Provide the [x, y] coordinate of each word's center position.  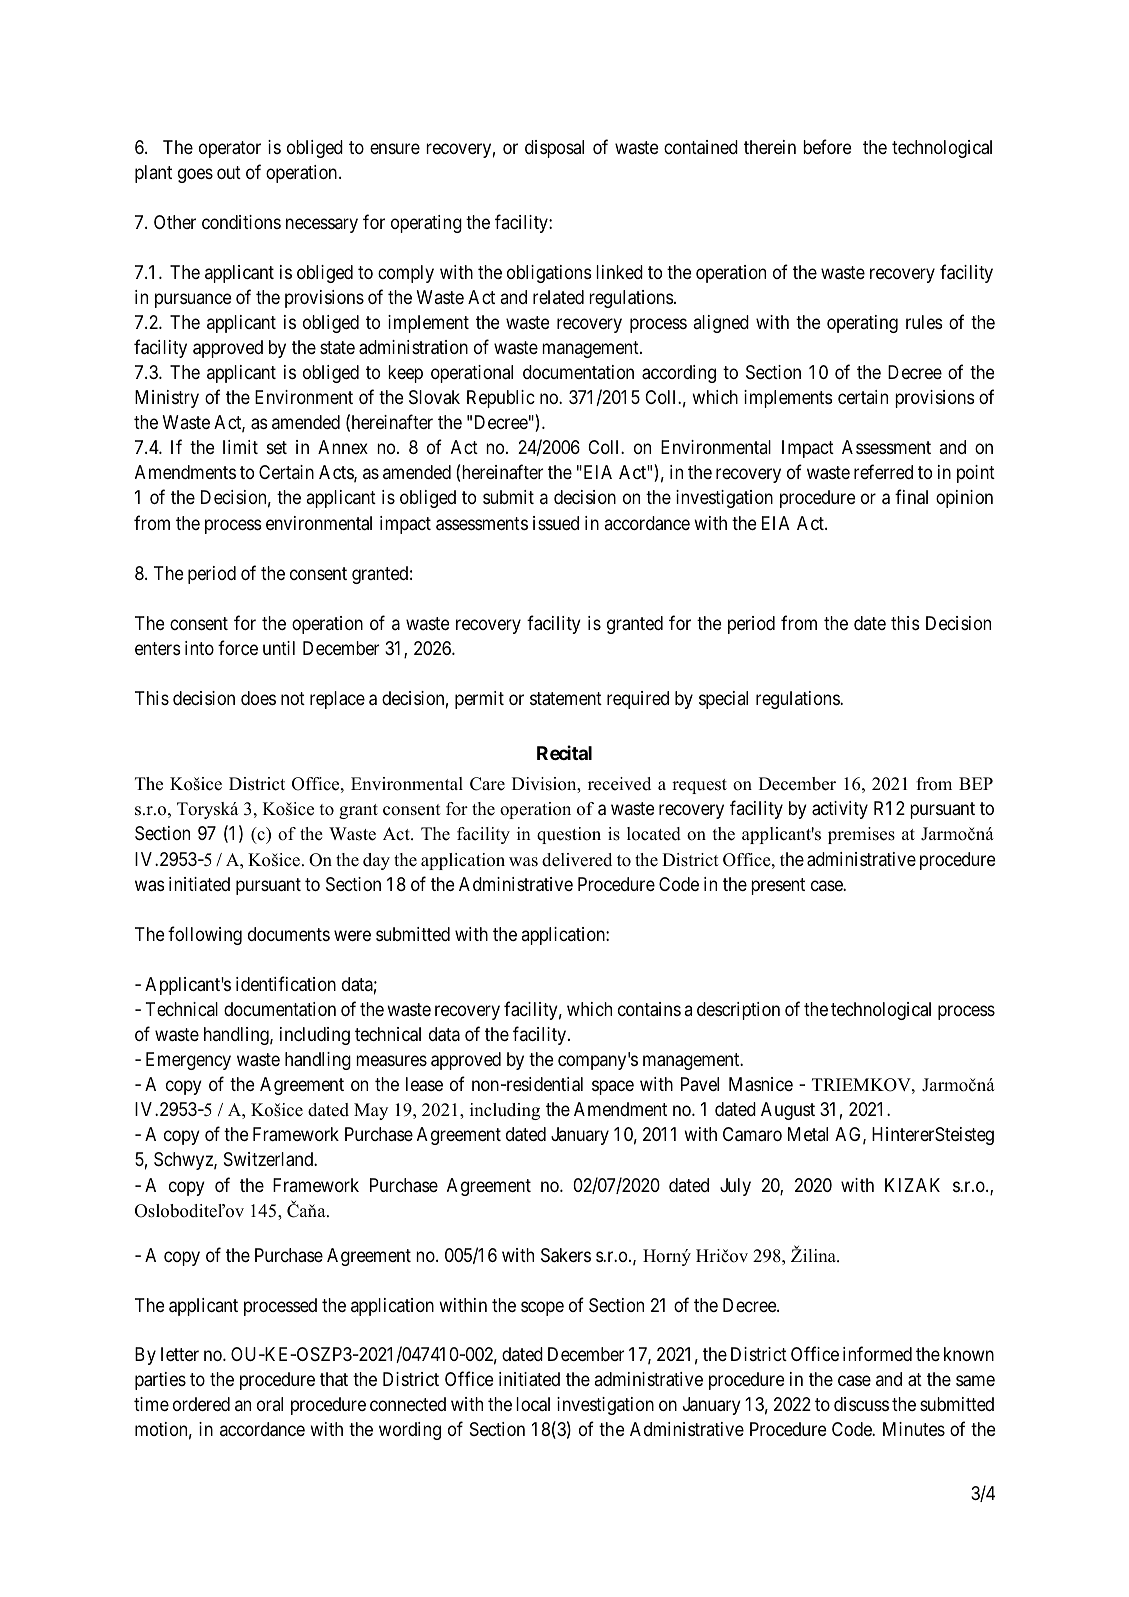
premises [861, 835]
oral [270, 1404]
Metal [808, 1134]
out [229, 172]
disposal [554, 149]
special [723, 700]
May [371, 1111]
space [613, 1088]
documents [289, 934]
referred [883, 472]
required [638, 700]
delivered [577, 860]
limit [240, 447]
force [238, 647]
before [827, 146]
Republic [501, 399]
